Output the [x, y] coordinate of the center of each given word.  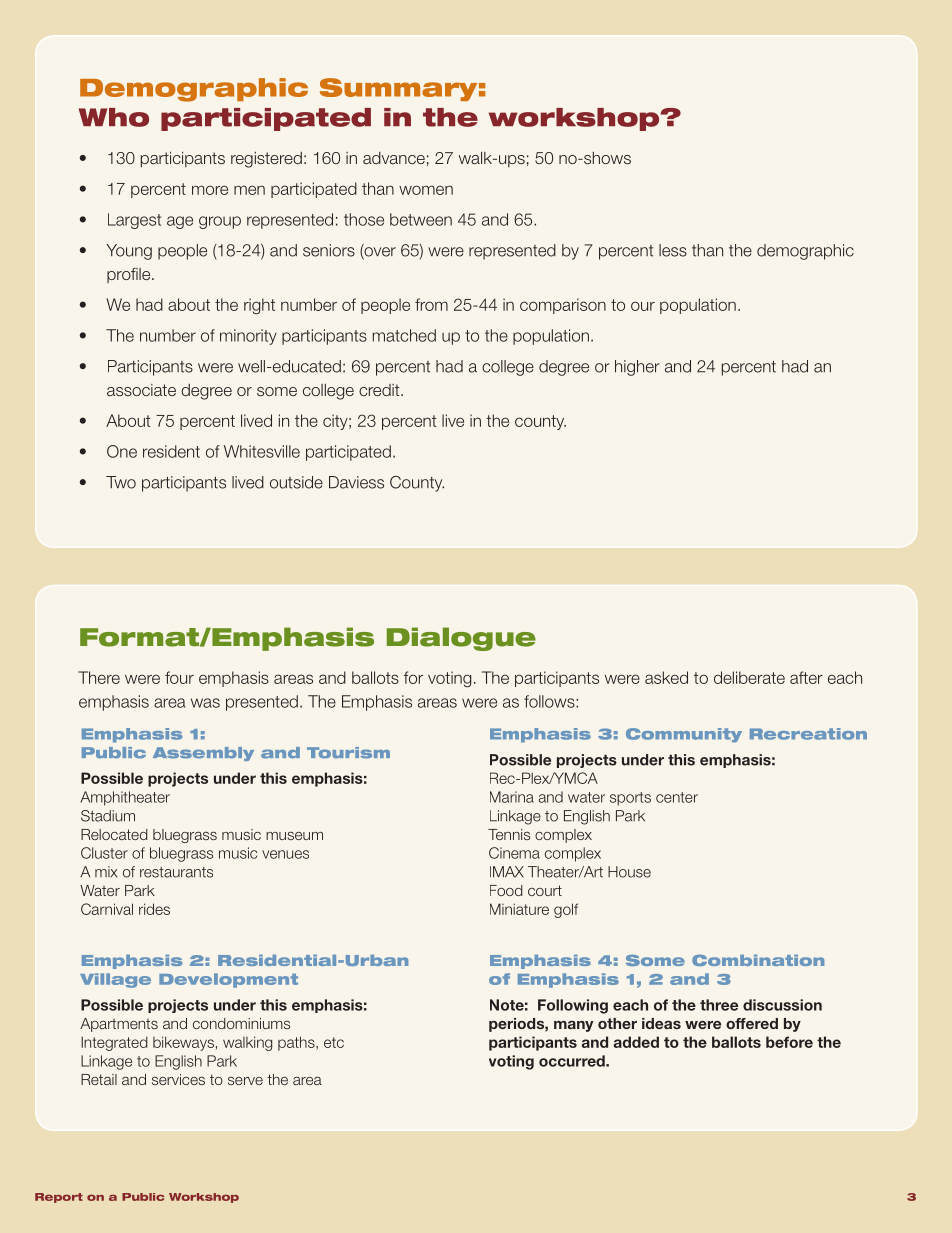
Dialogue [461, 639]
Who [114, 117]
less [673, 250]
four [179, 677]
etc [334, 1042]
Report [59, 1198]
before [789, 1042]
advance [394, 158]
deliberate [749, 677]
